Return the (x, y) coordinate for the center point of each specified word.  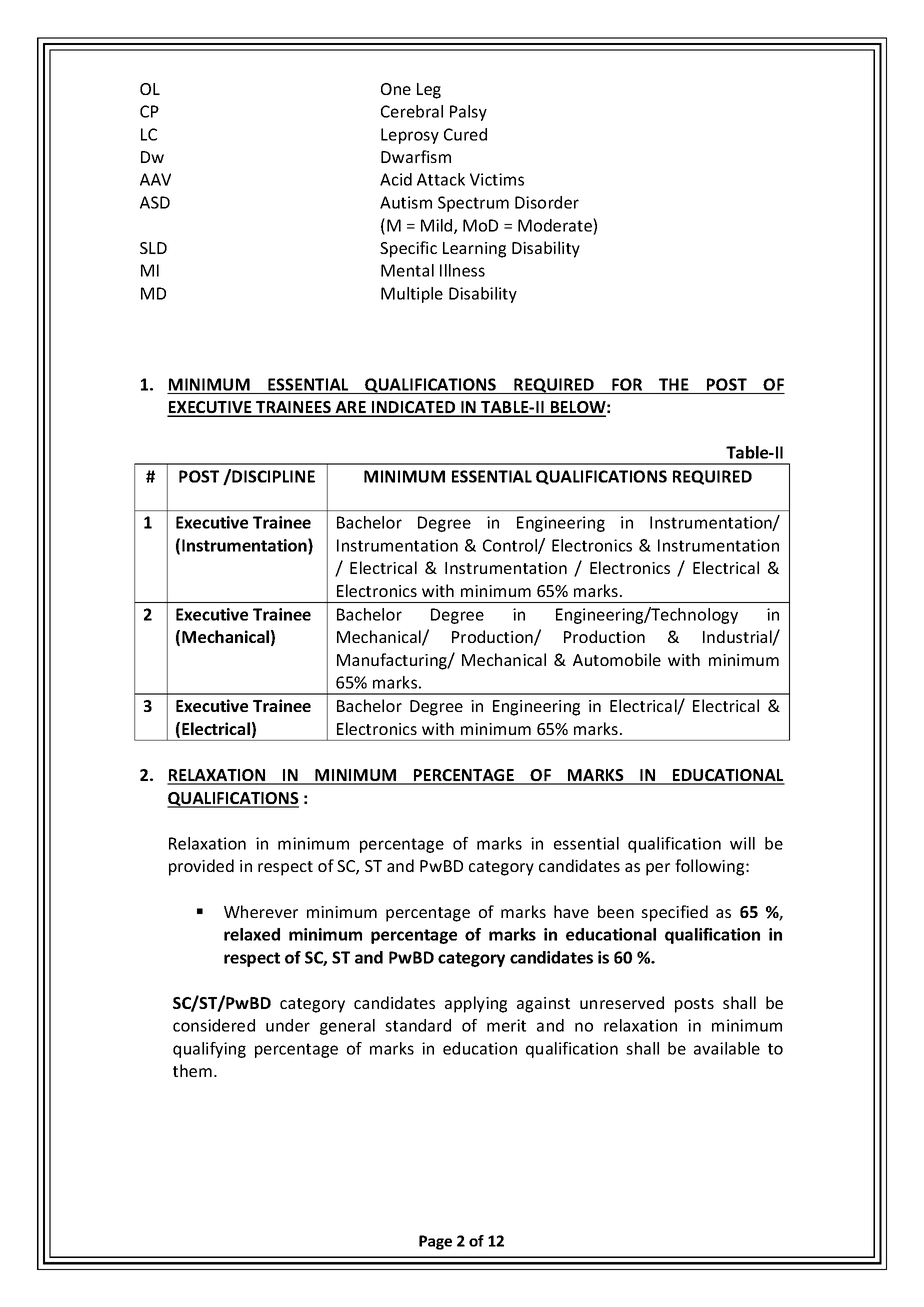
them (192, 1070)
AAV (155, 179)
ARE (350, 408)
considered (214, 1025)
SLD (153, 248)
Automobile (617, 659)
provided (201, 867)
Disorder (547, 202)
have (571, 911)
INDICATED (414, 408)
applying (476, 1004)
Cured (465, 134)
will (742, 843)
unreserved (622, 1002)
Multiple (412, 295)
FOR (627, 384)
